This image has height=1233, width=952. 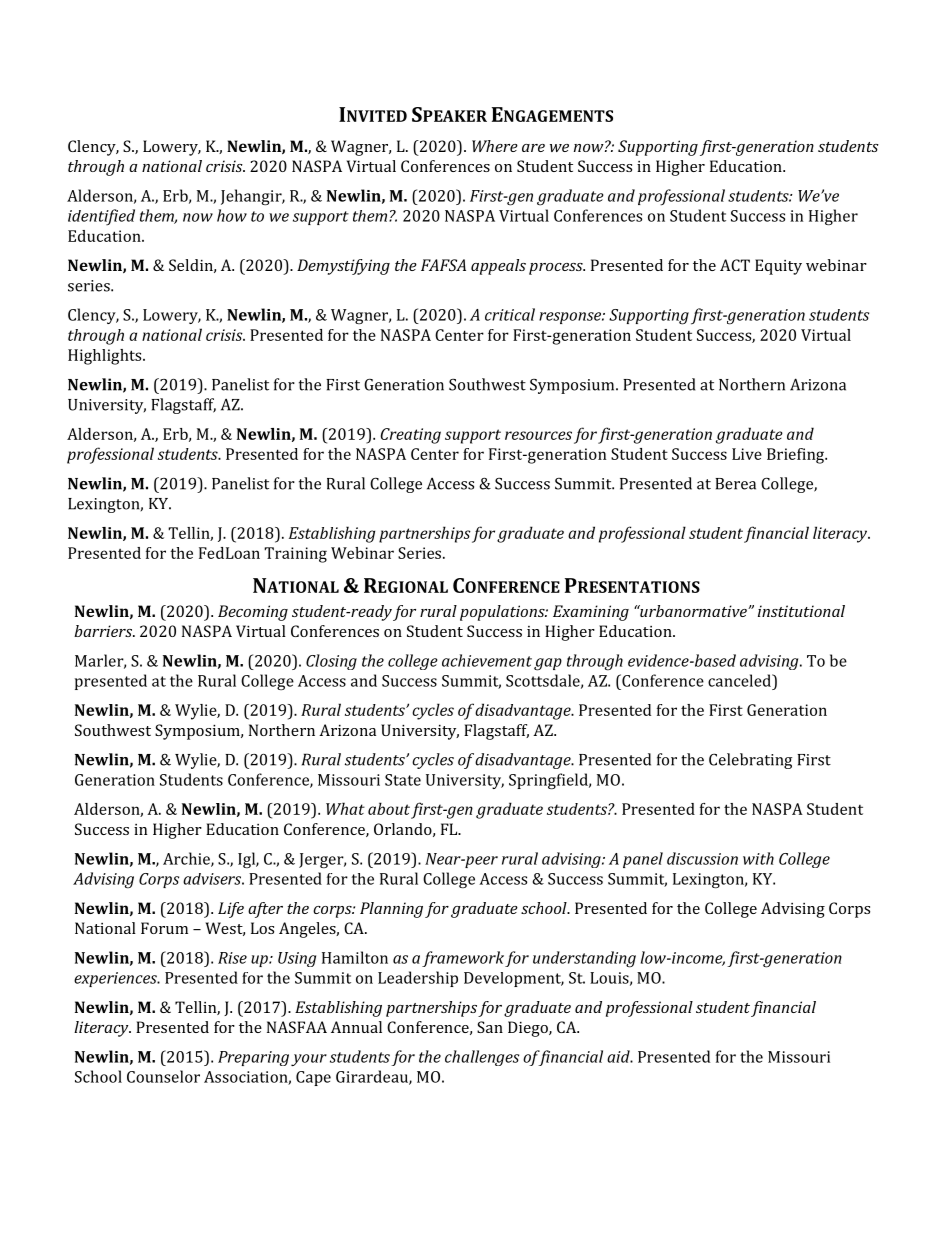 What do you see at coordinates (403, 780) in the image?
I see `State` at bounding box center [403, 780].
